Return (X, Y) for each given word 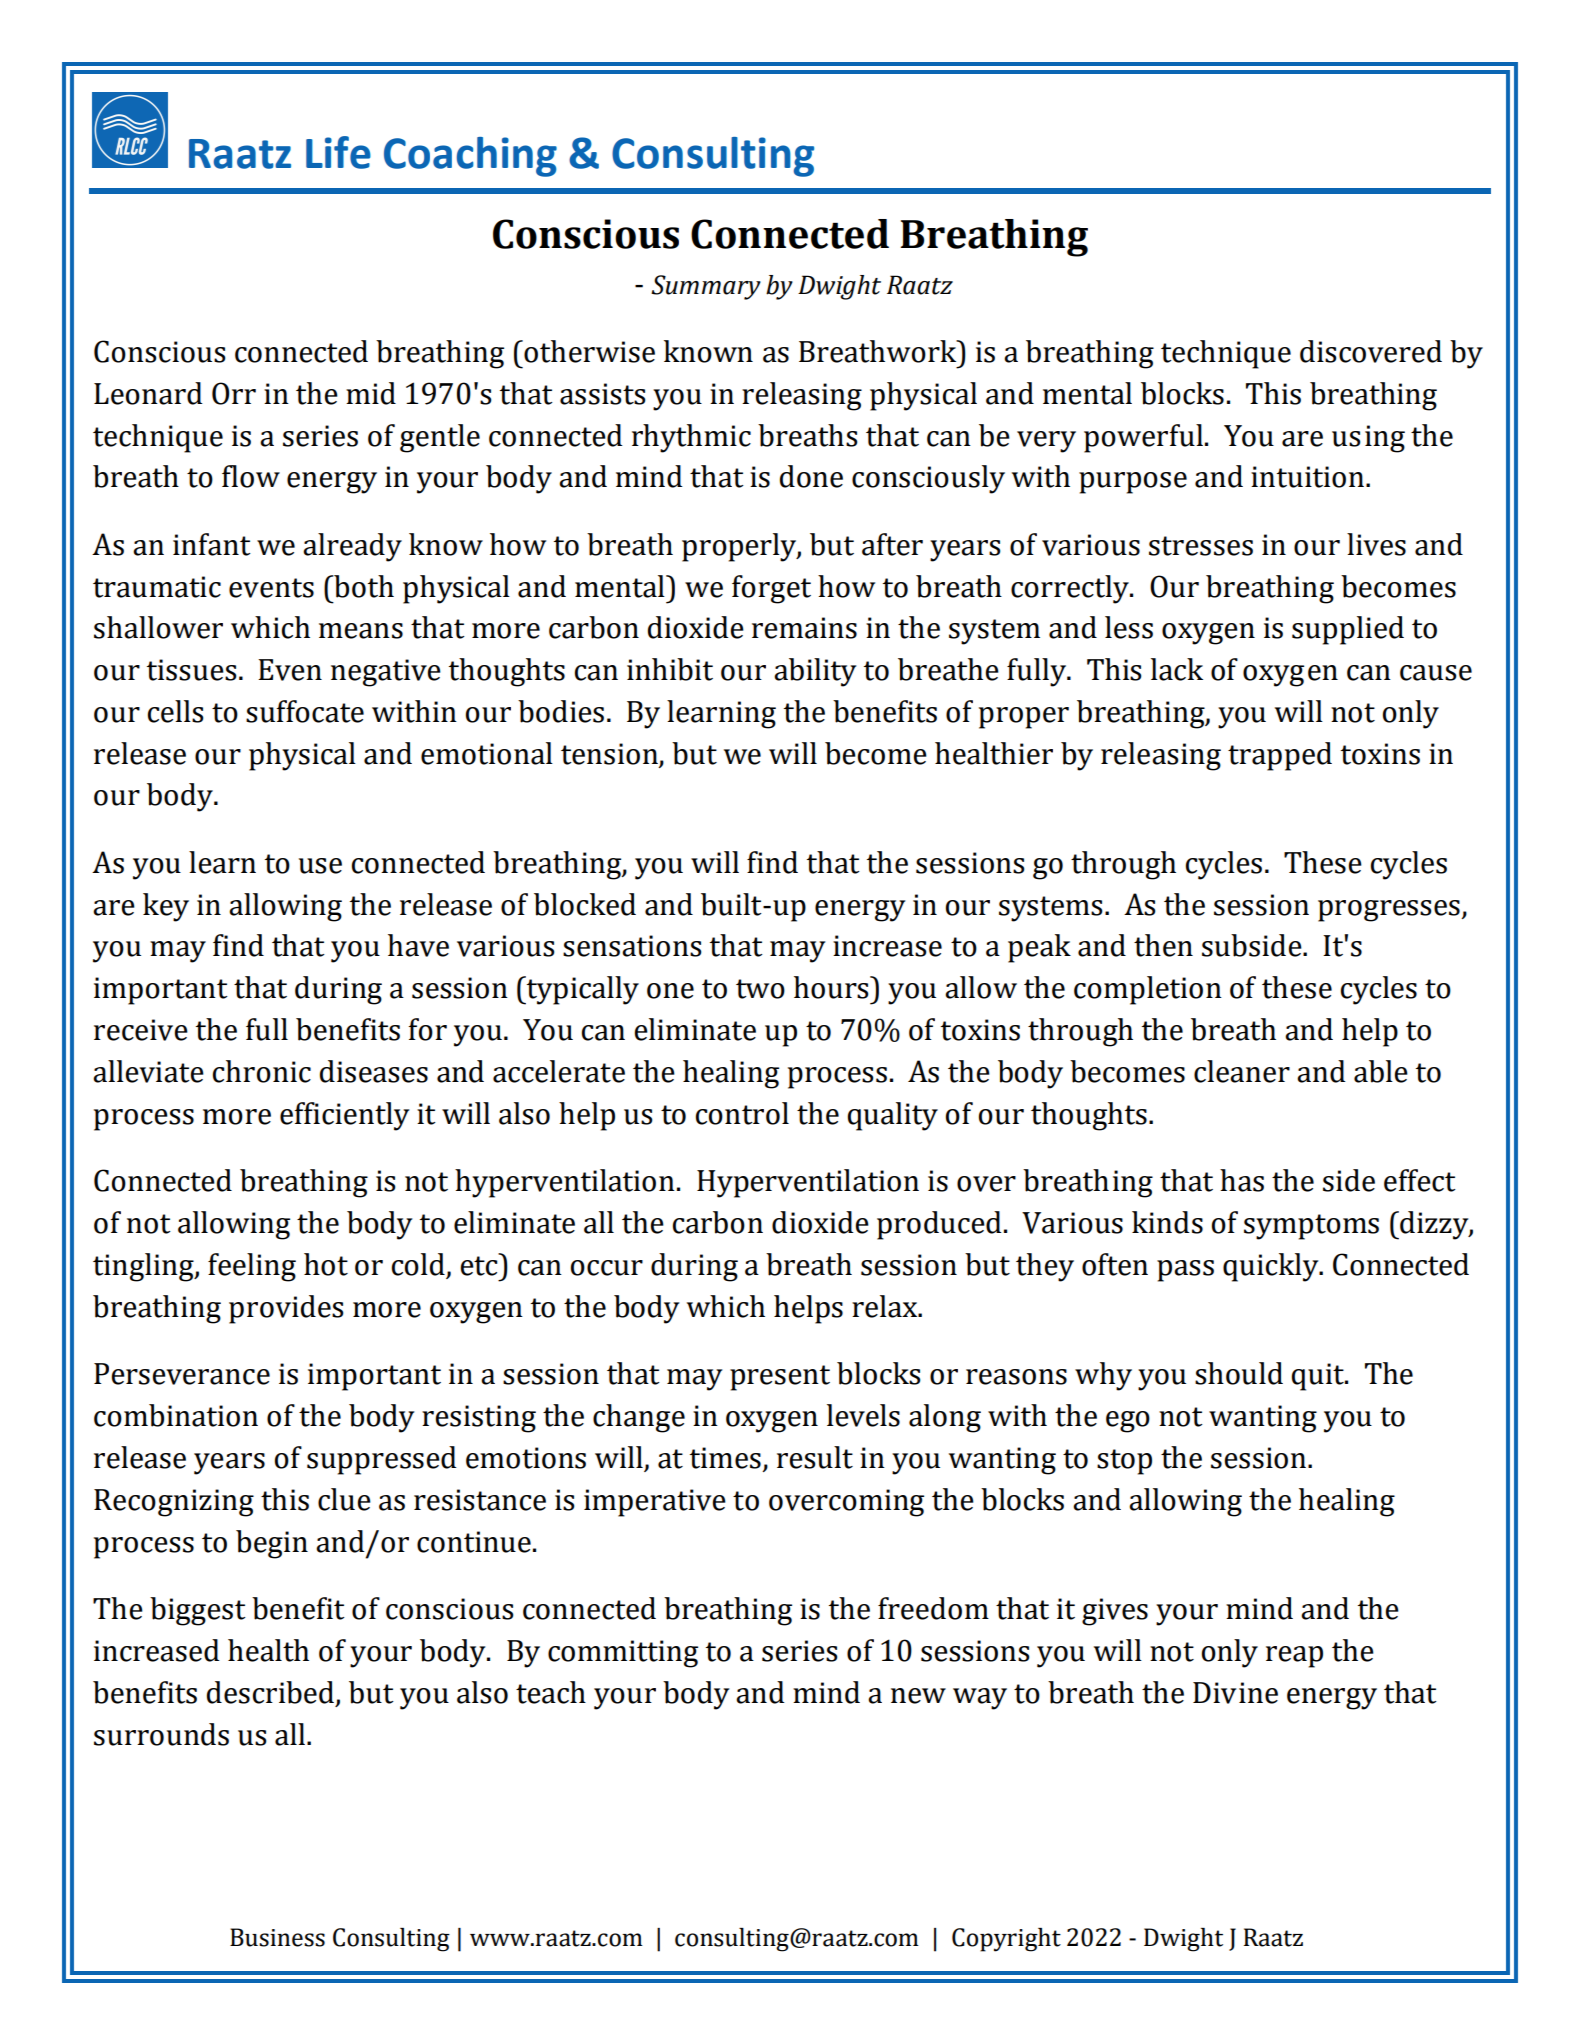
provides (286, 1309)
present (780, 1378)
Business (277, 1937)
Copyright (1006, 1940)
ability (815, 672)
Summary (706, 287)
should (1239, 1373)
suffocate (305, 711)
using (1368, 439)
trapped (1280, 756)
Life (338, 152)
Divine (1235, 1693)
